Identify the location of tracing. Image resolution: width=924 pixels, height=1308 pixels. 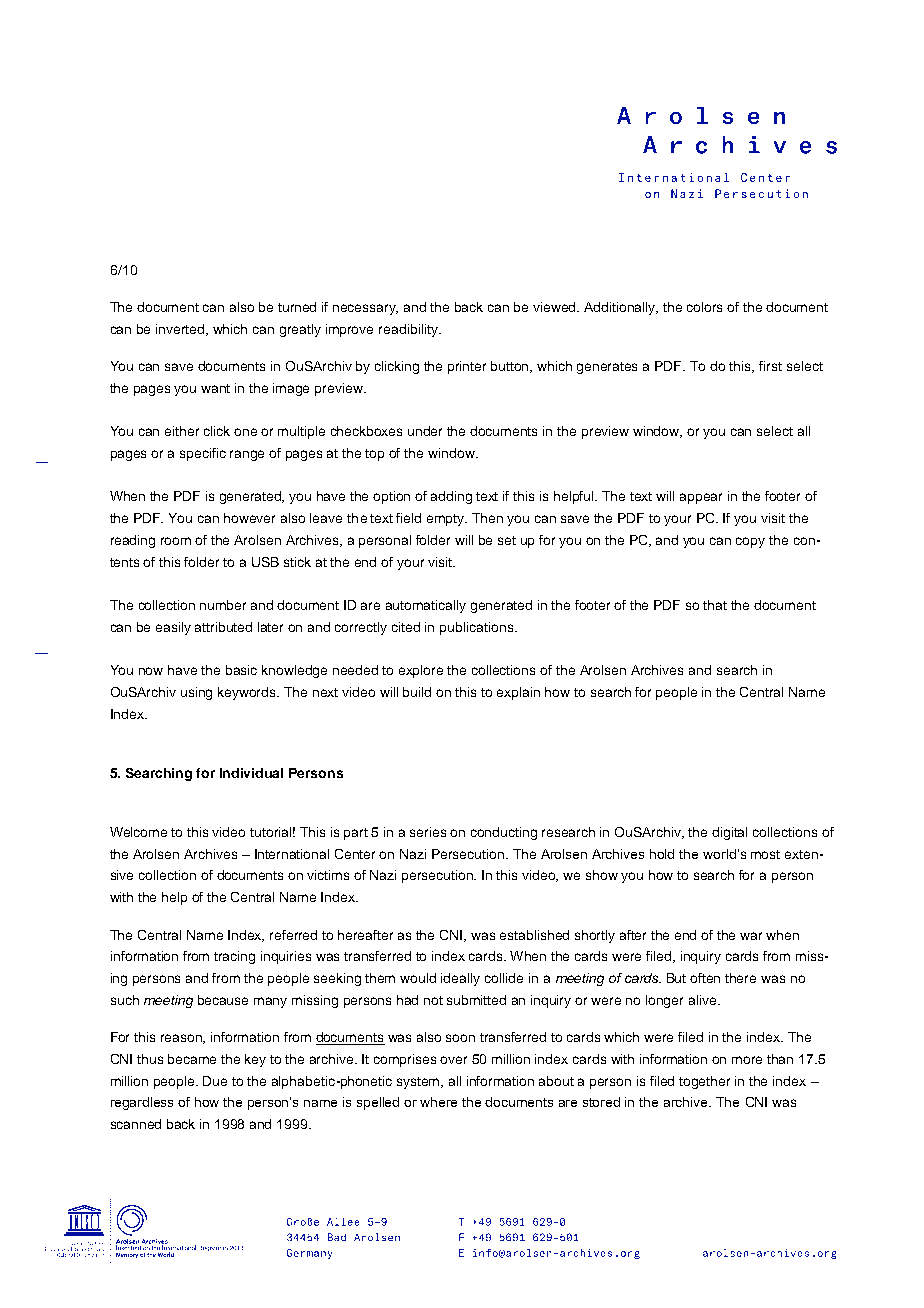
(234, 957).
